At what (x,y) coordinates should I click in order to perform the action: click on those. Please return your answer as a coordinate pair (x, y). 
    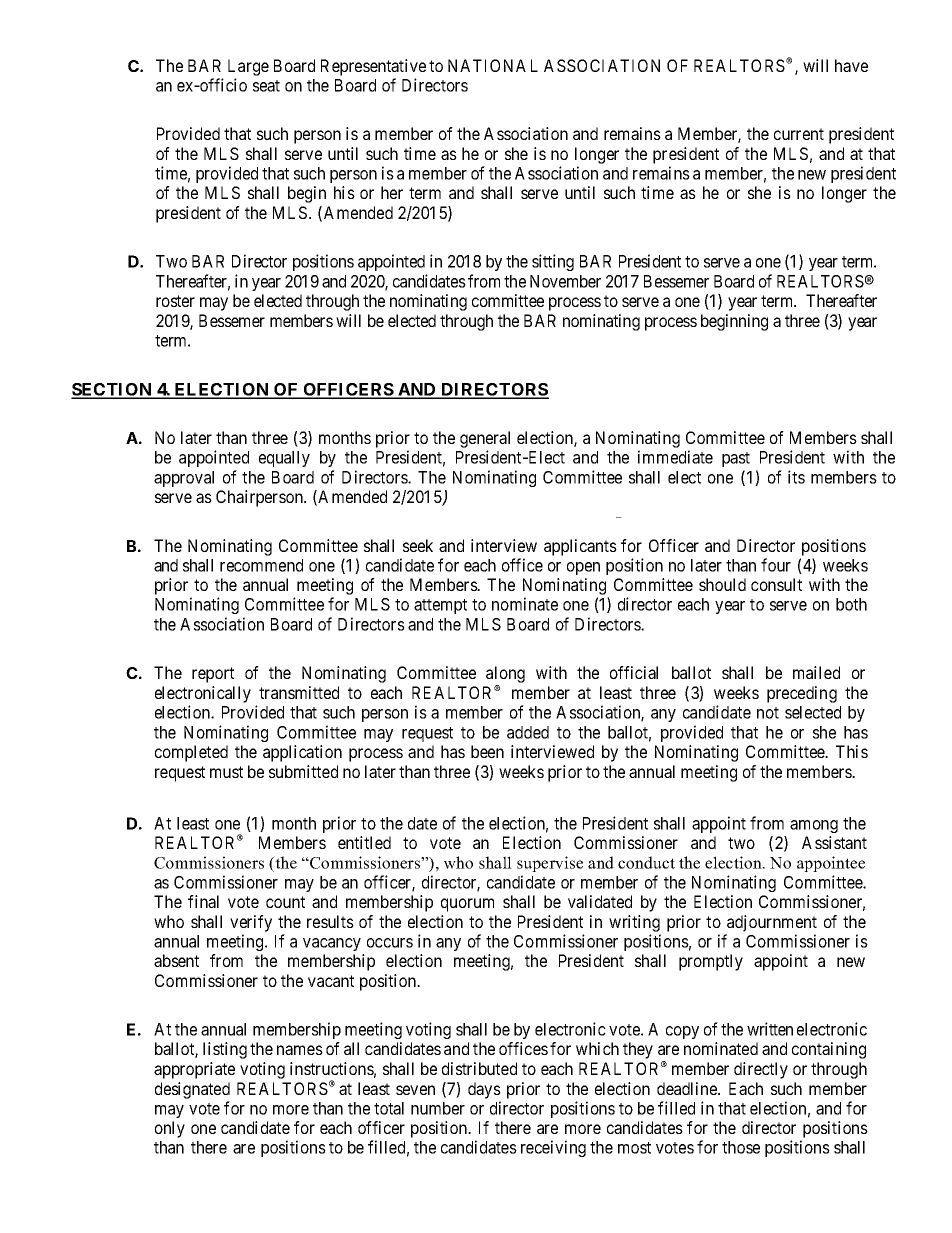
    Looking at the image, I should click on (741, 1147).
